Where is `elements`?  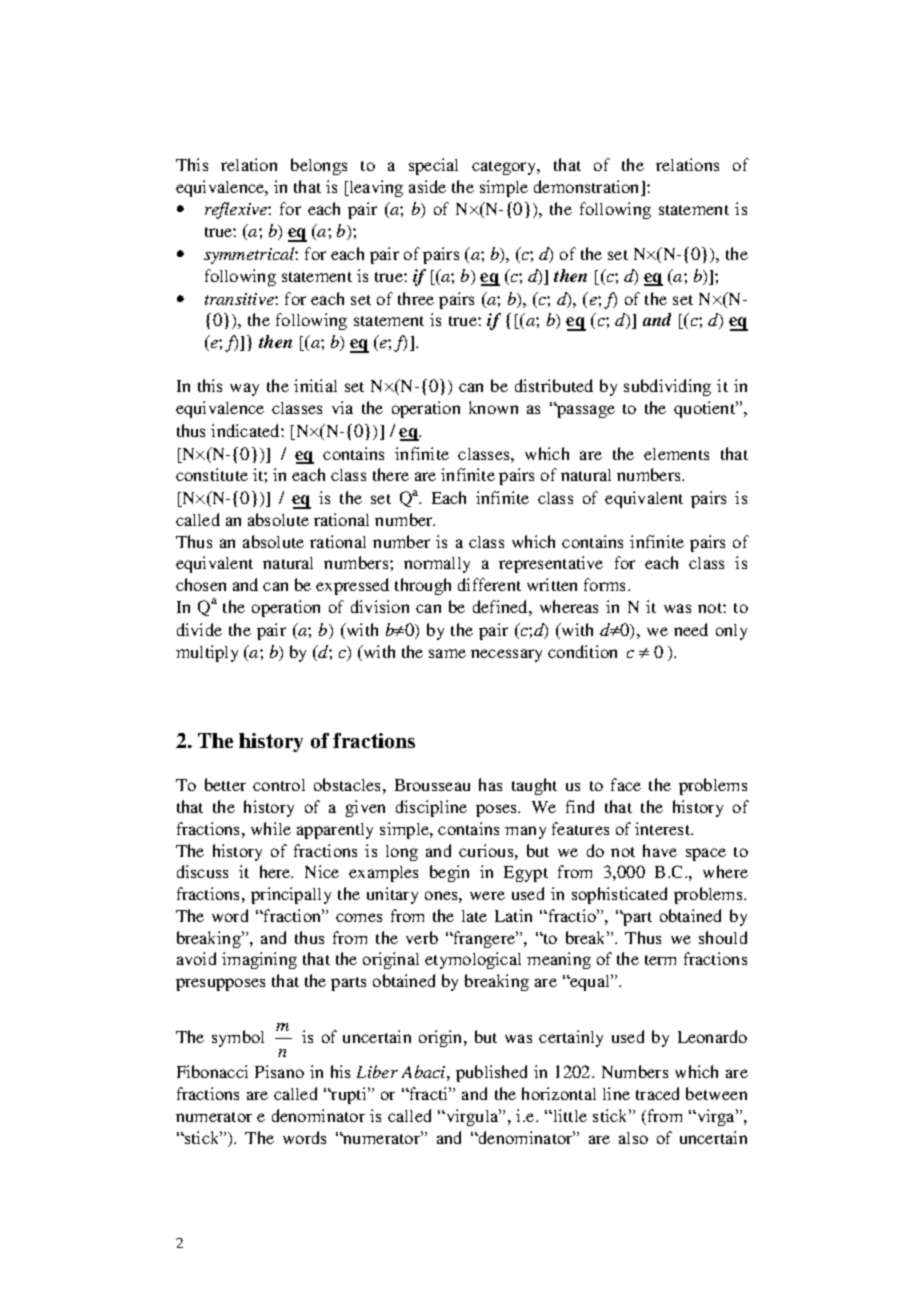 elements is located at coordinates (676, 454).
